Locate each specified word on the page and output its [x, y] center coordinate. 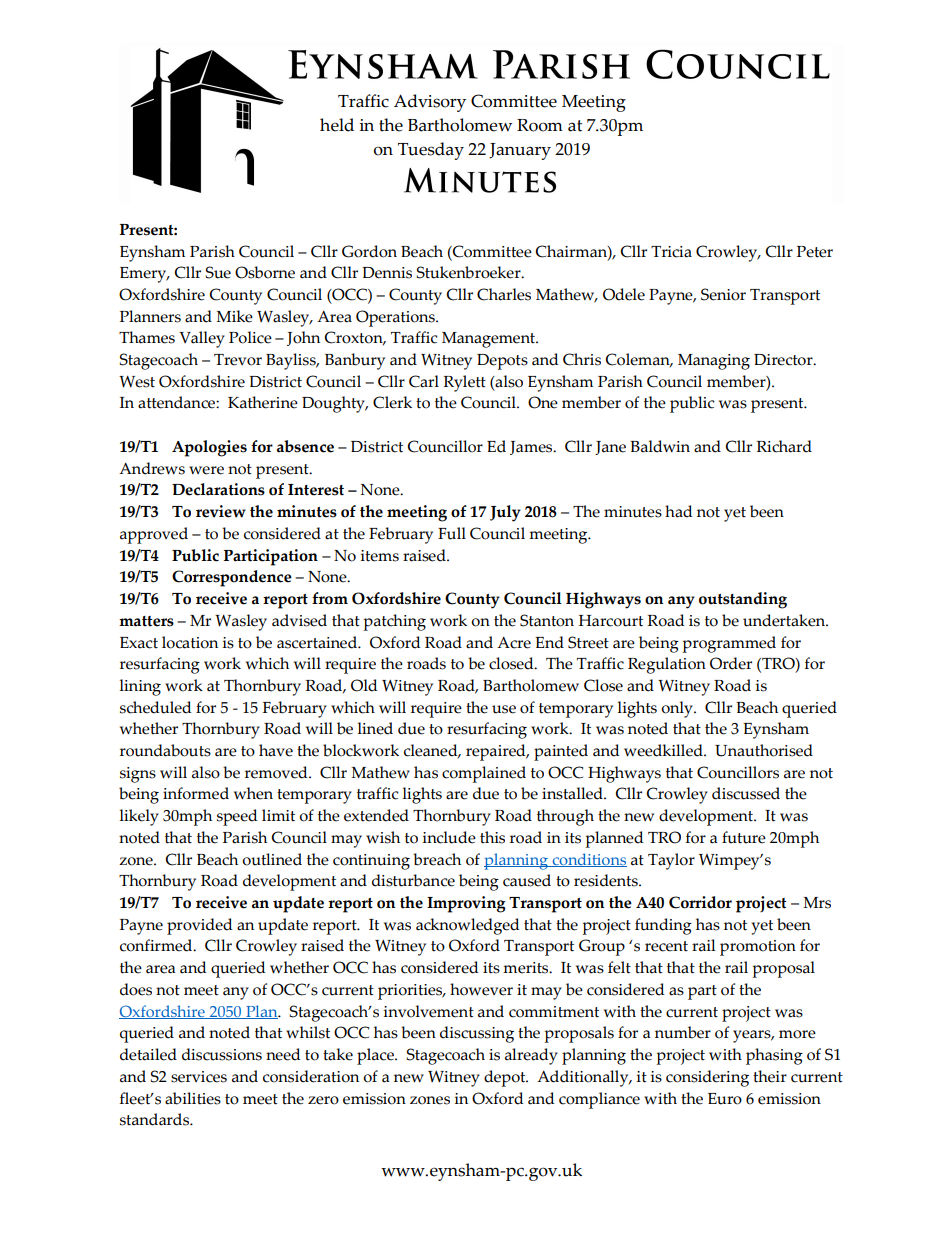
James [532, 448]
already [531, 1056]
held [337, 125]
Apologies [209, 448]
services [199, 1077]
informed [196, 793]
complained [484, 774]
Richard [784, 446]
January [520, 151]
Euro [725, 1099]
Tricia [671, 252]
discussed [746, 793]
